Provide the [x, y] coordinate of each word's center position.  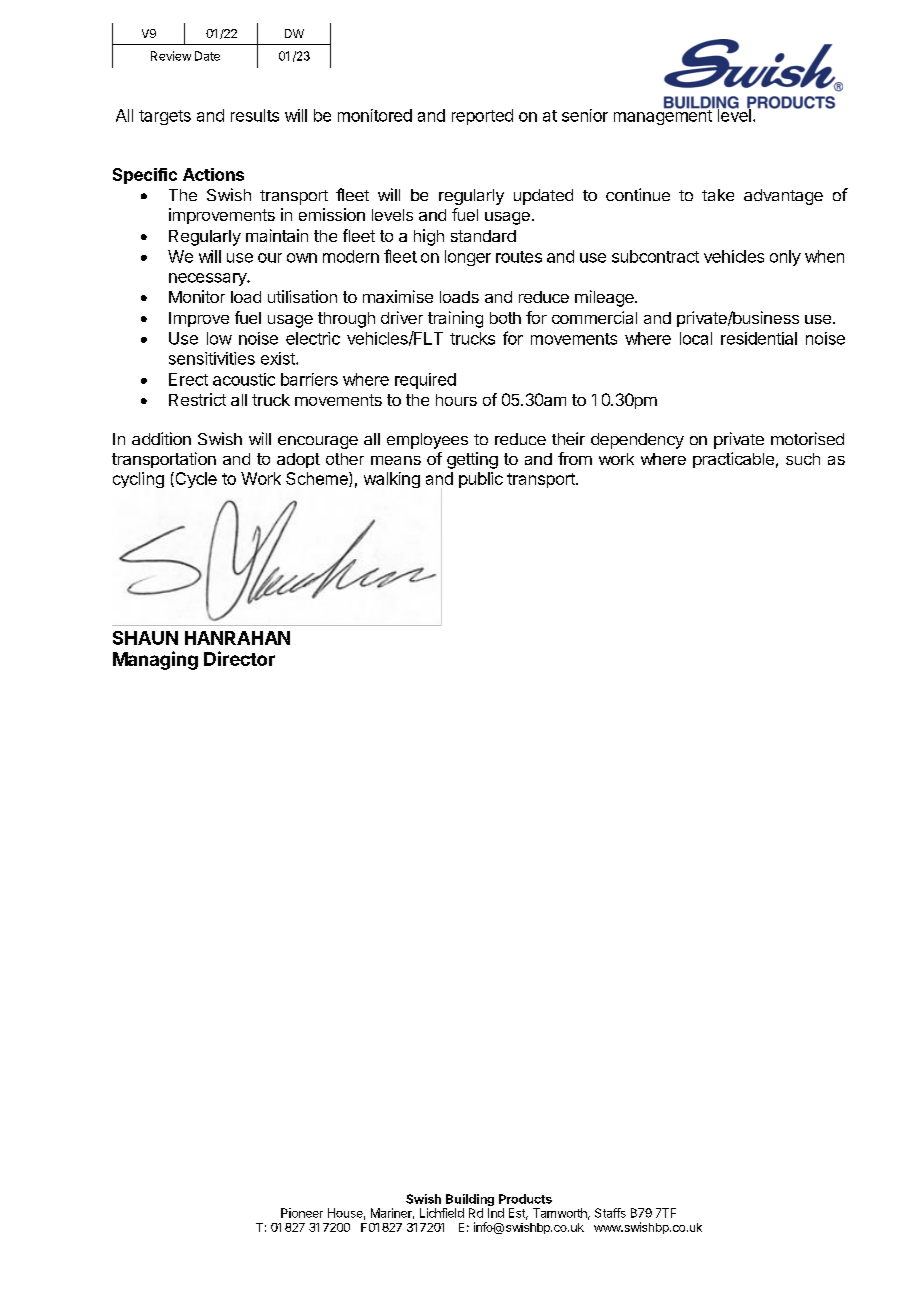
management [664, 116]
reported [482, 117]
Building [469, 1201]
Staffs [610, 1213]
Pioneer [302, 1213]
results [255, 115]
